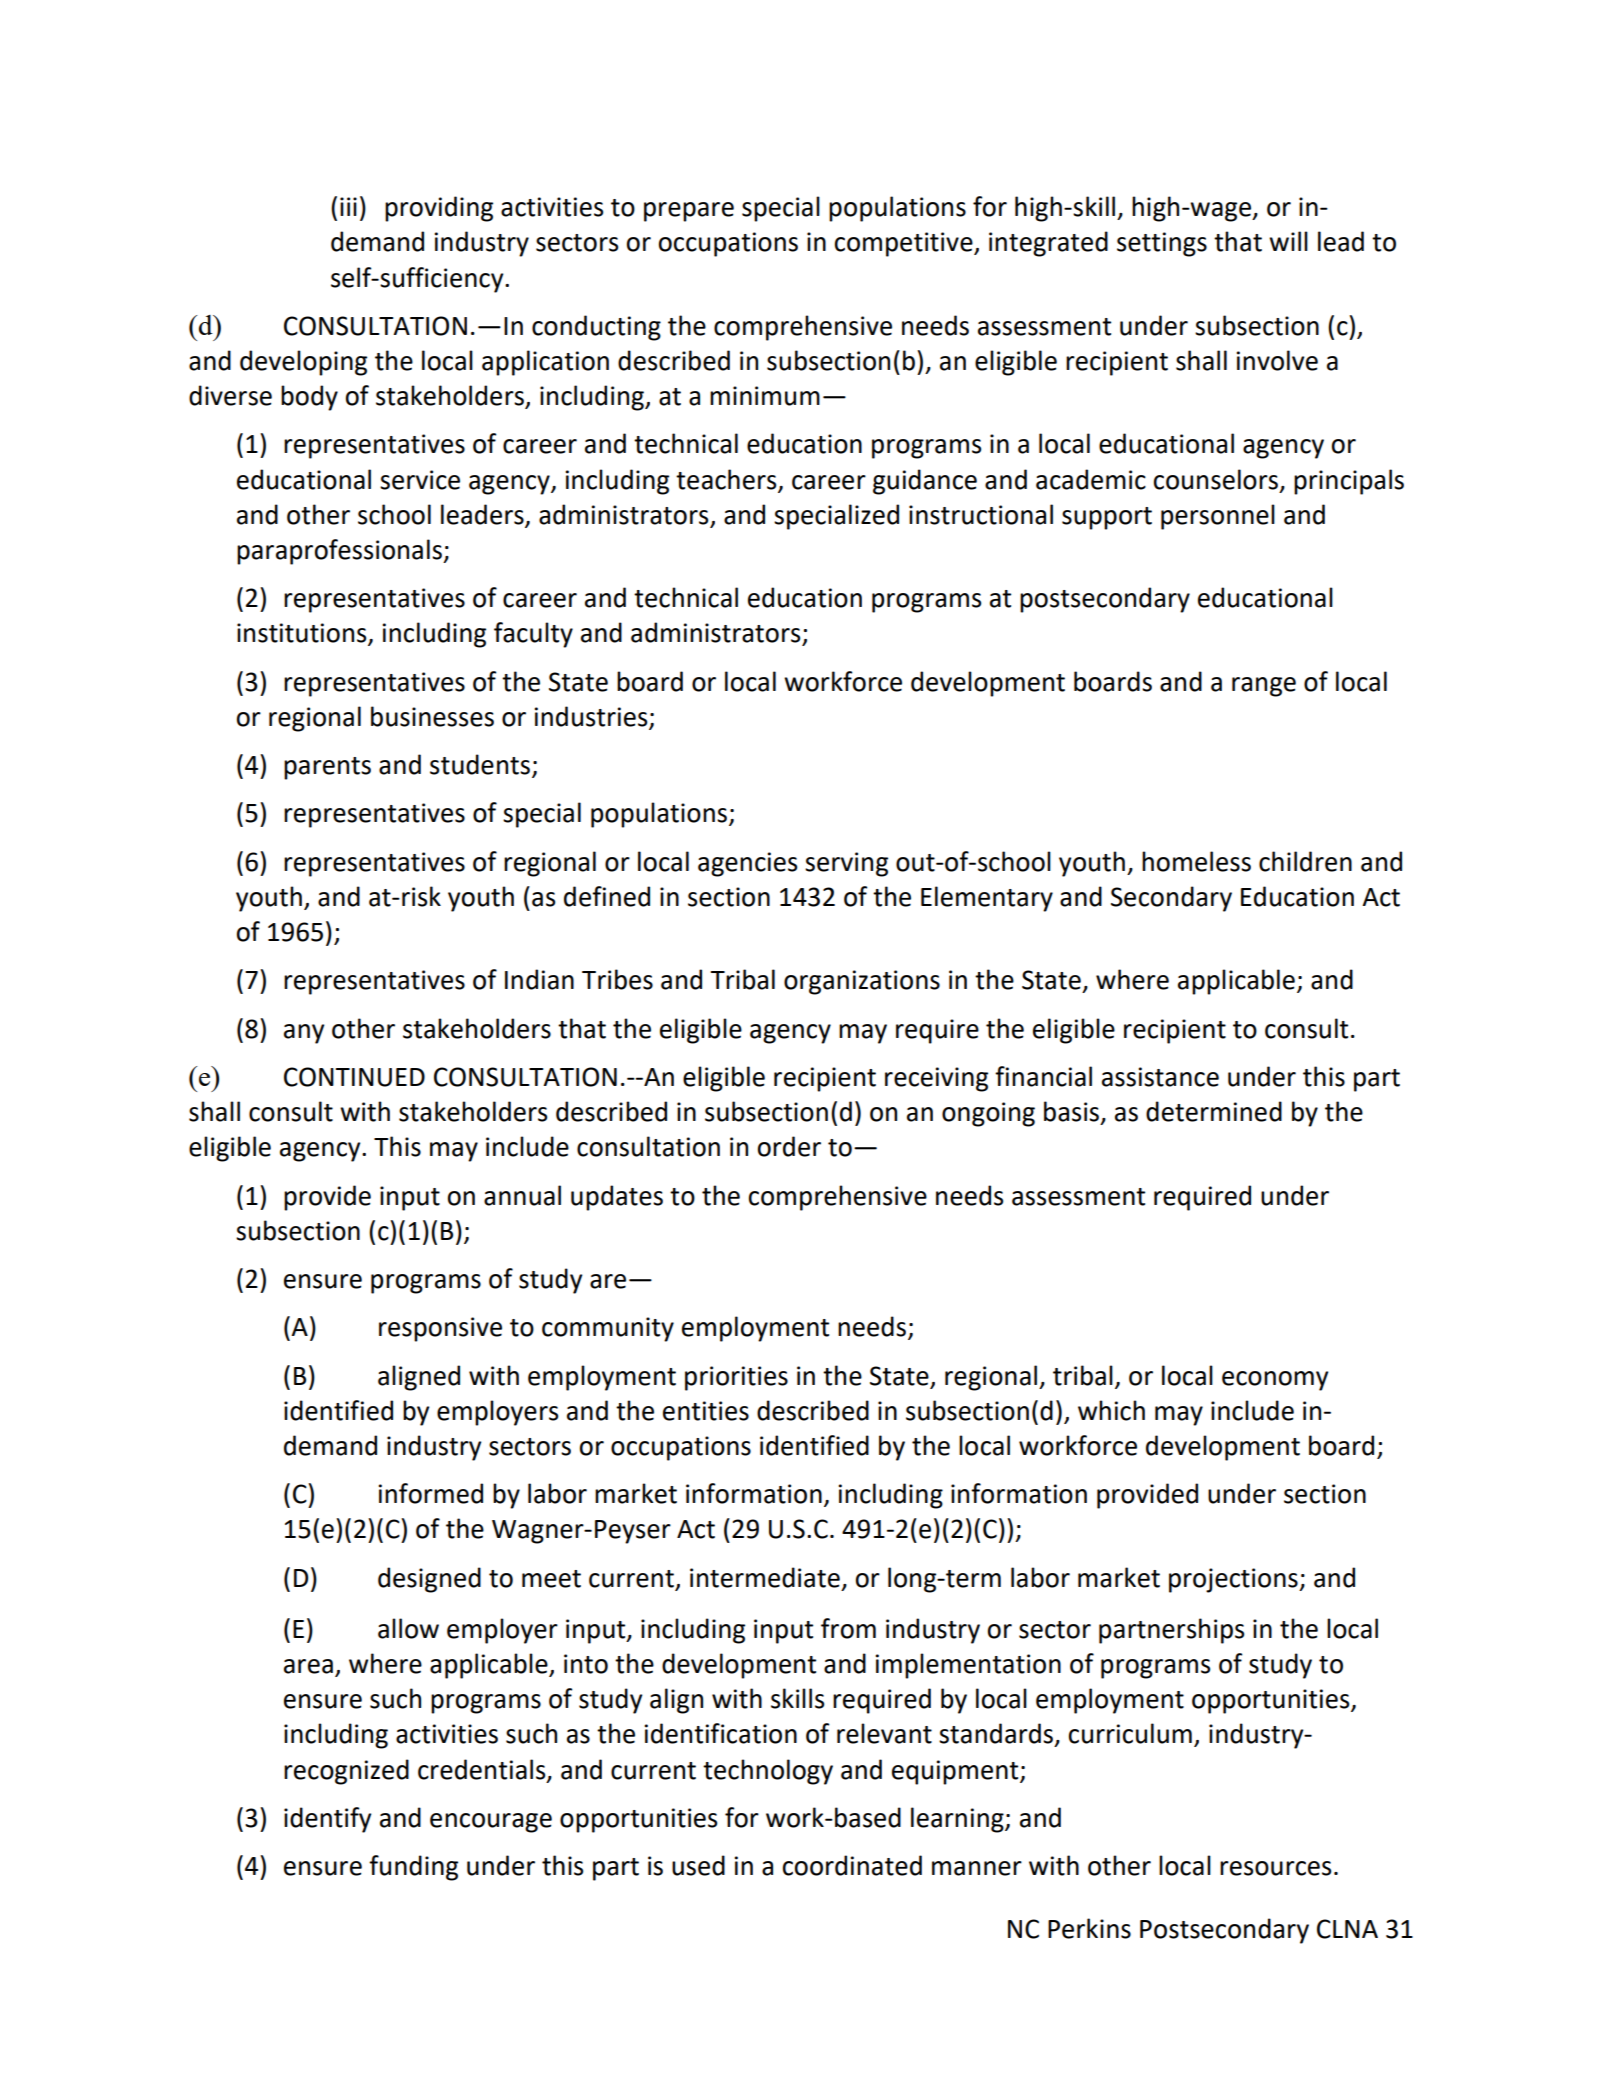  Describe the element at coordinates (1160, 1077) in the image. I see `assistance` at that location.
